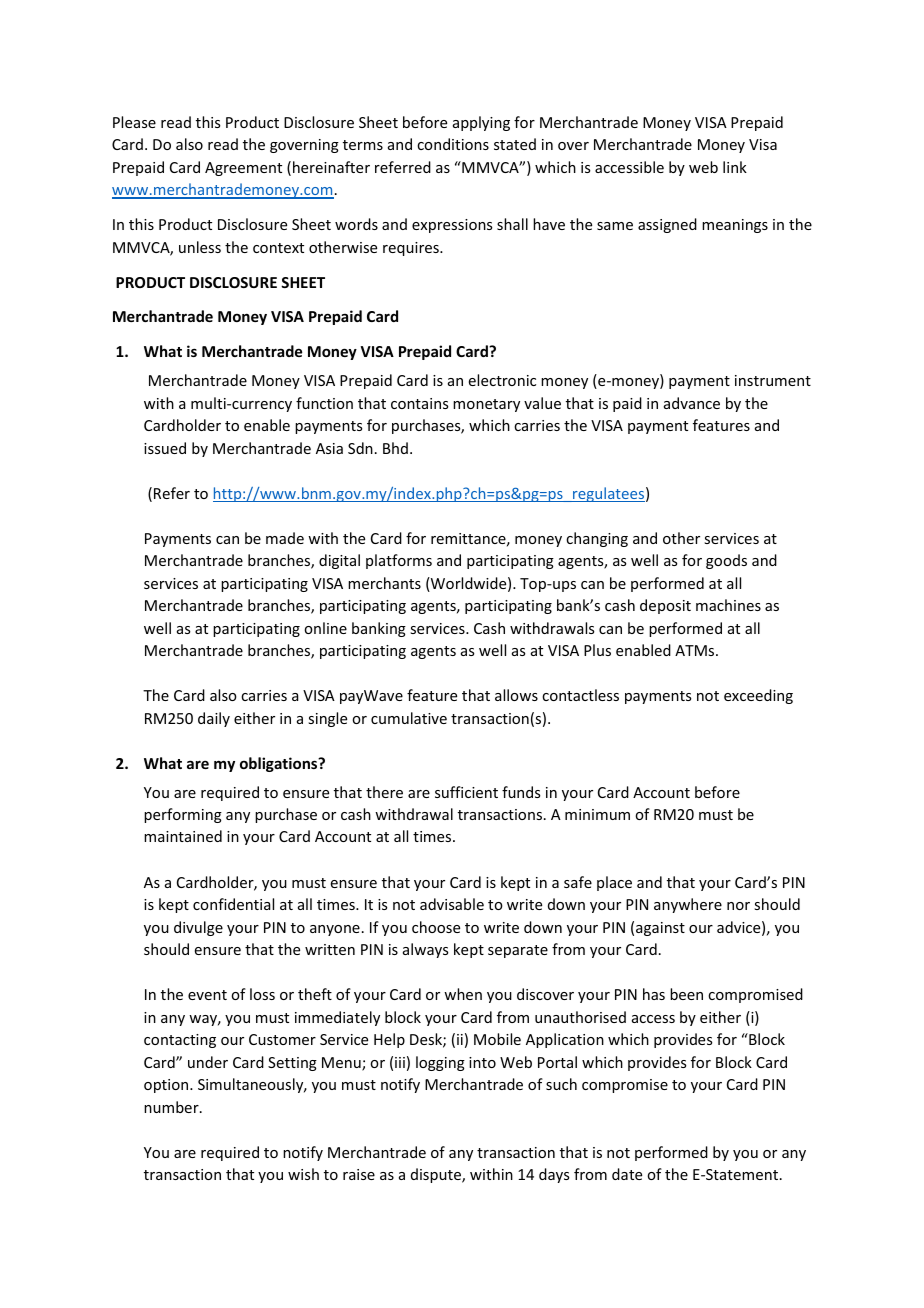  Describe the element at coordinates (437, 1175) in the screenshot. I see `dispute` at that location.
